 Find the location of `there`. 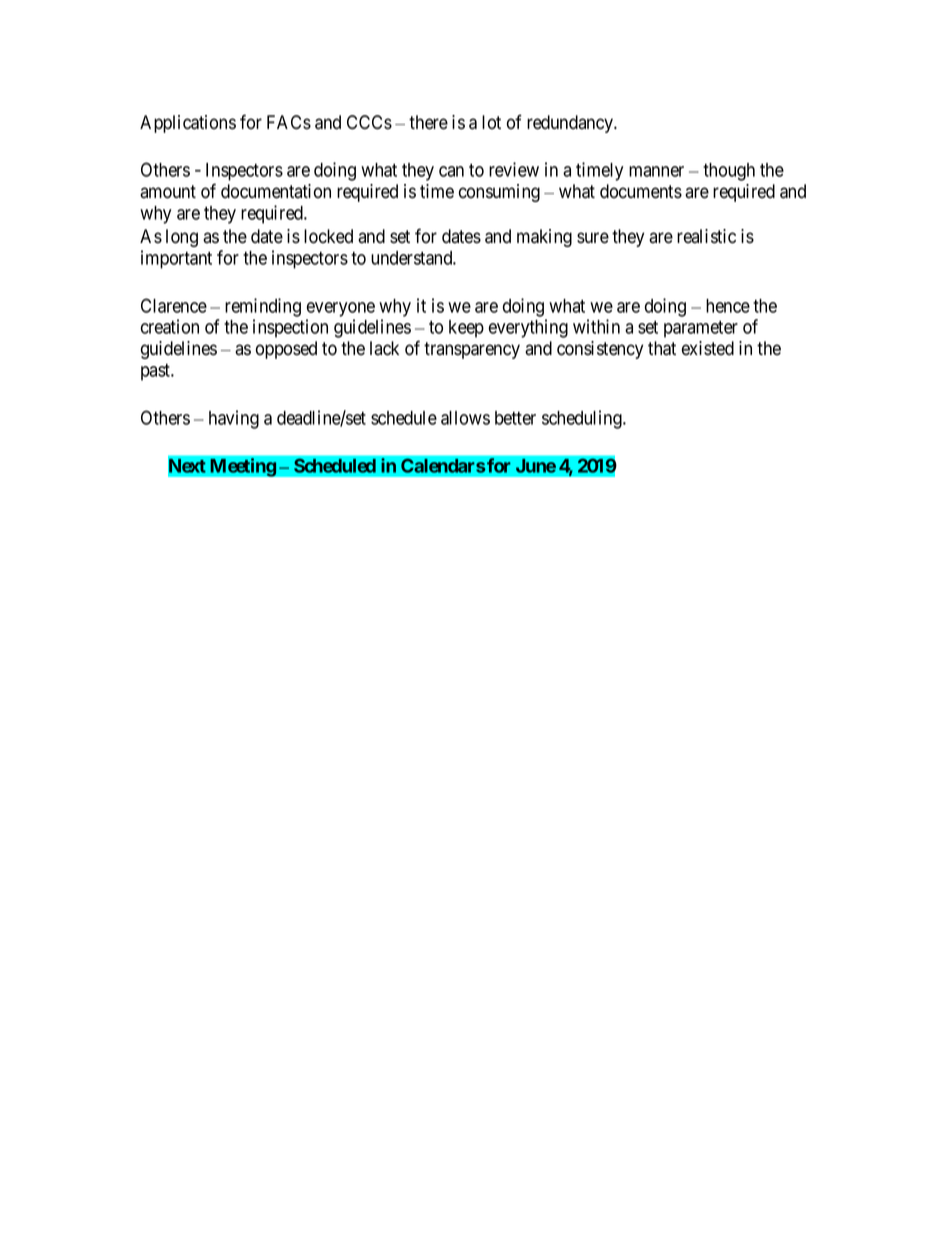

there is located at coordinates (428, 122).
